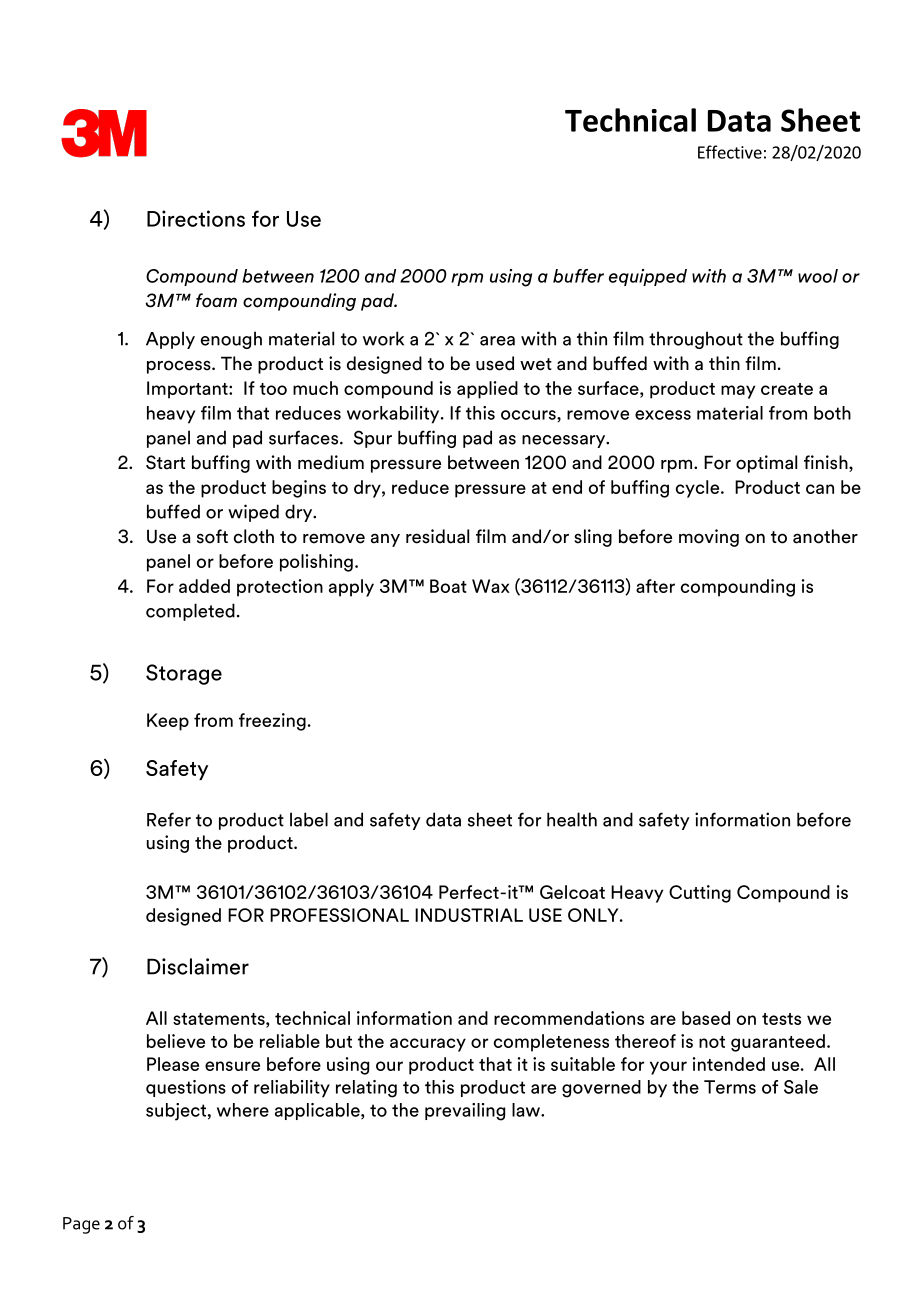 The height and width of the screenshot is (1307, 924). I want to click on Terms, so click(730, 1087).
